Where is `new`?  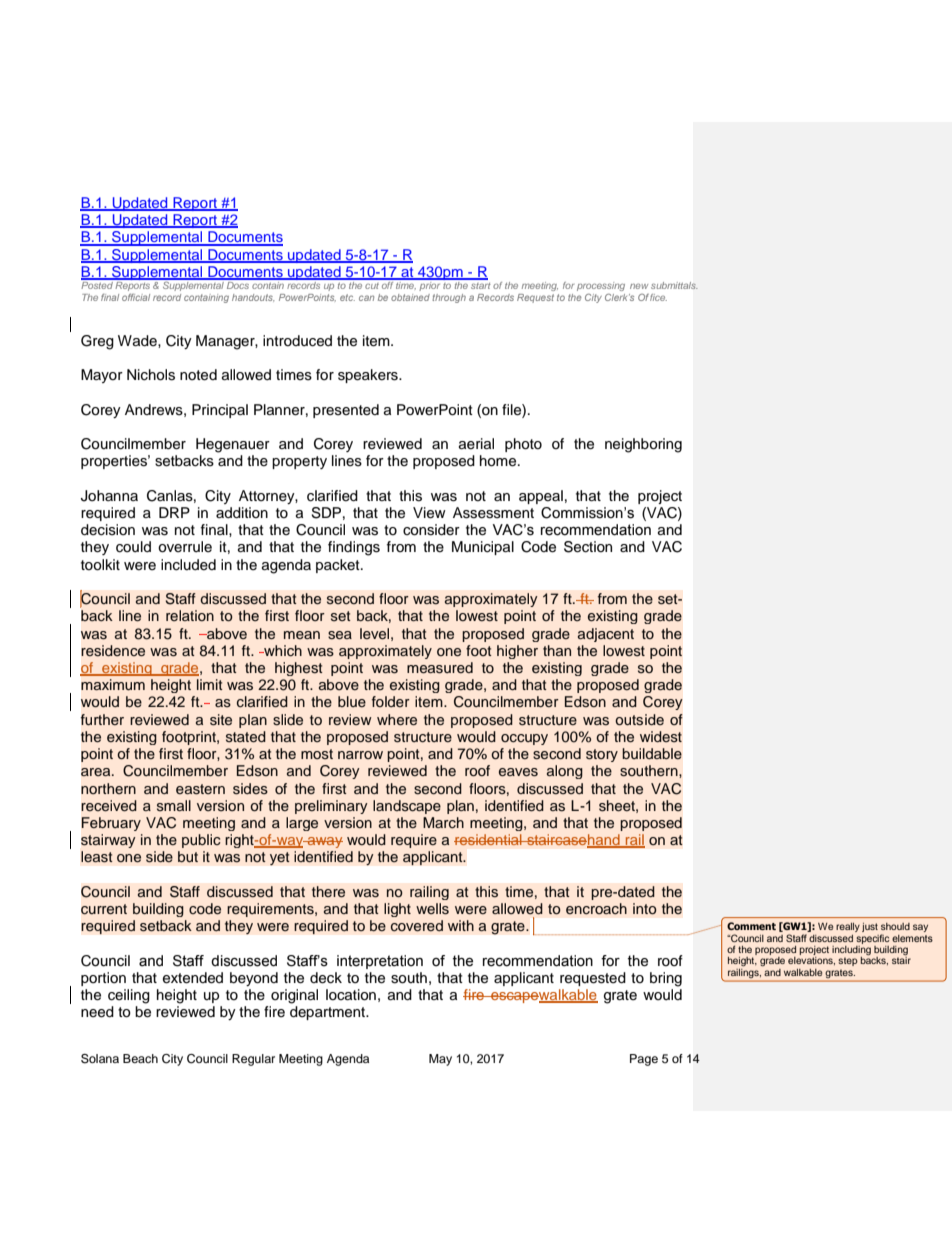
new is located at coordinates (639, 286).
